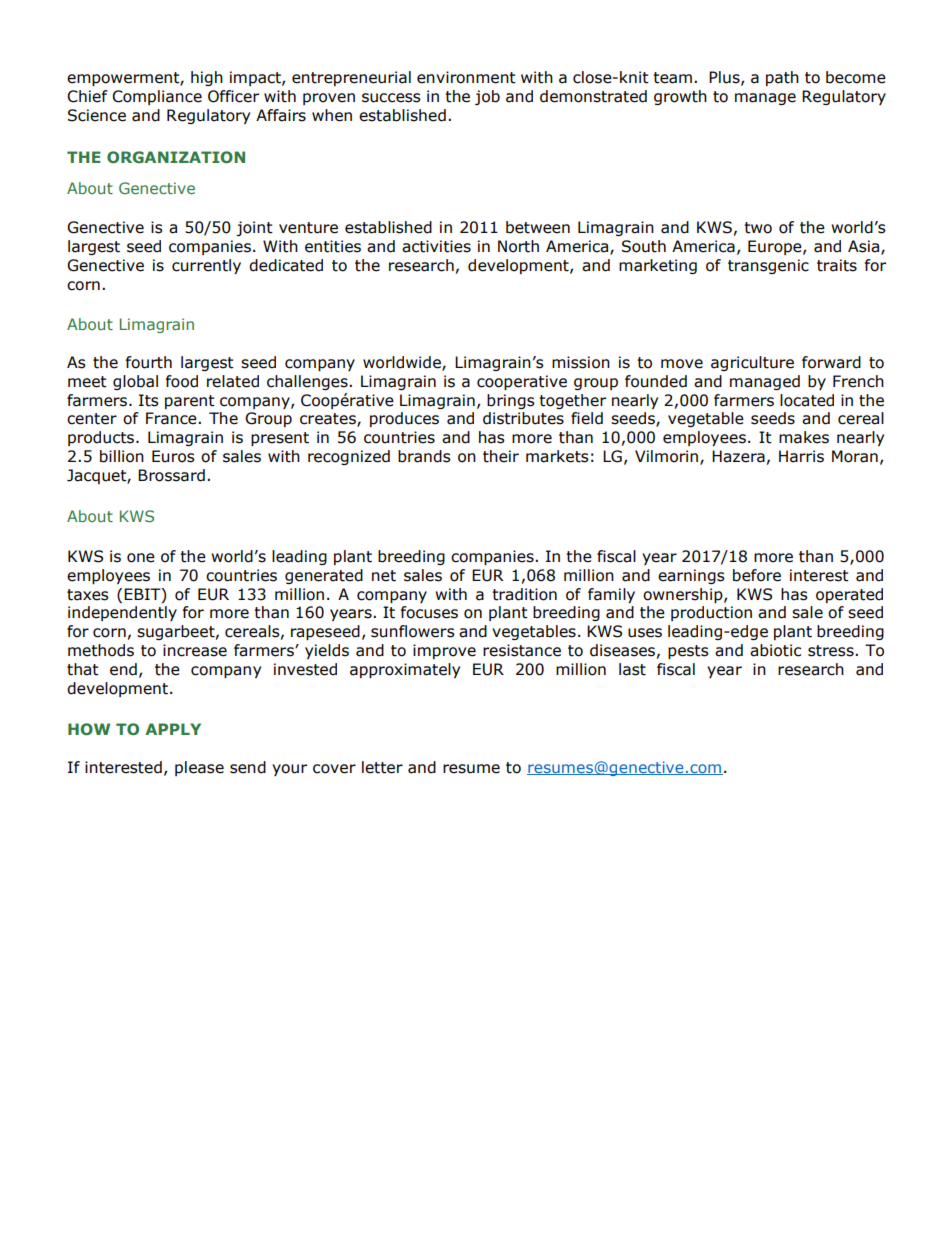  Describe the element at coordinates (382, 767) in the document. I see `letter` at that location.
